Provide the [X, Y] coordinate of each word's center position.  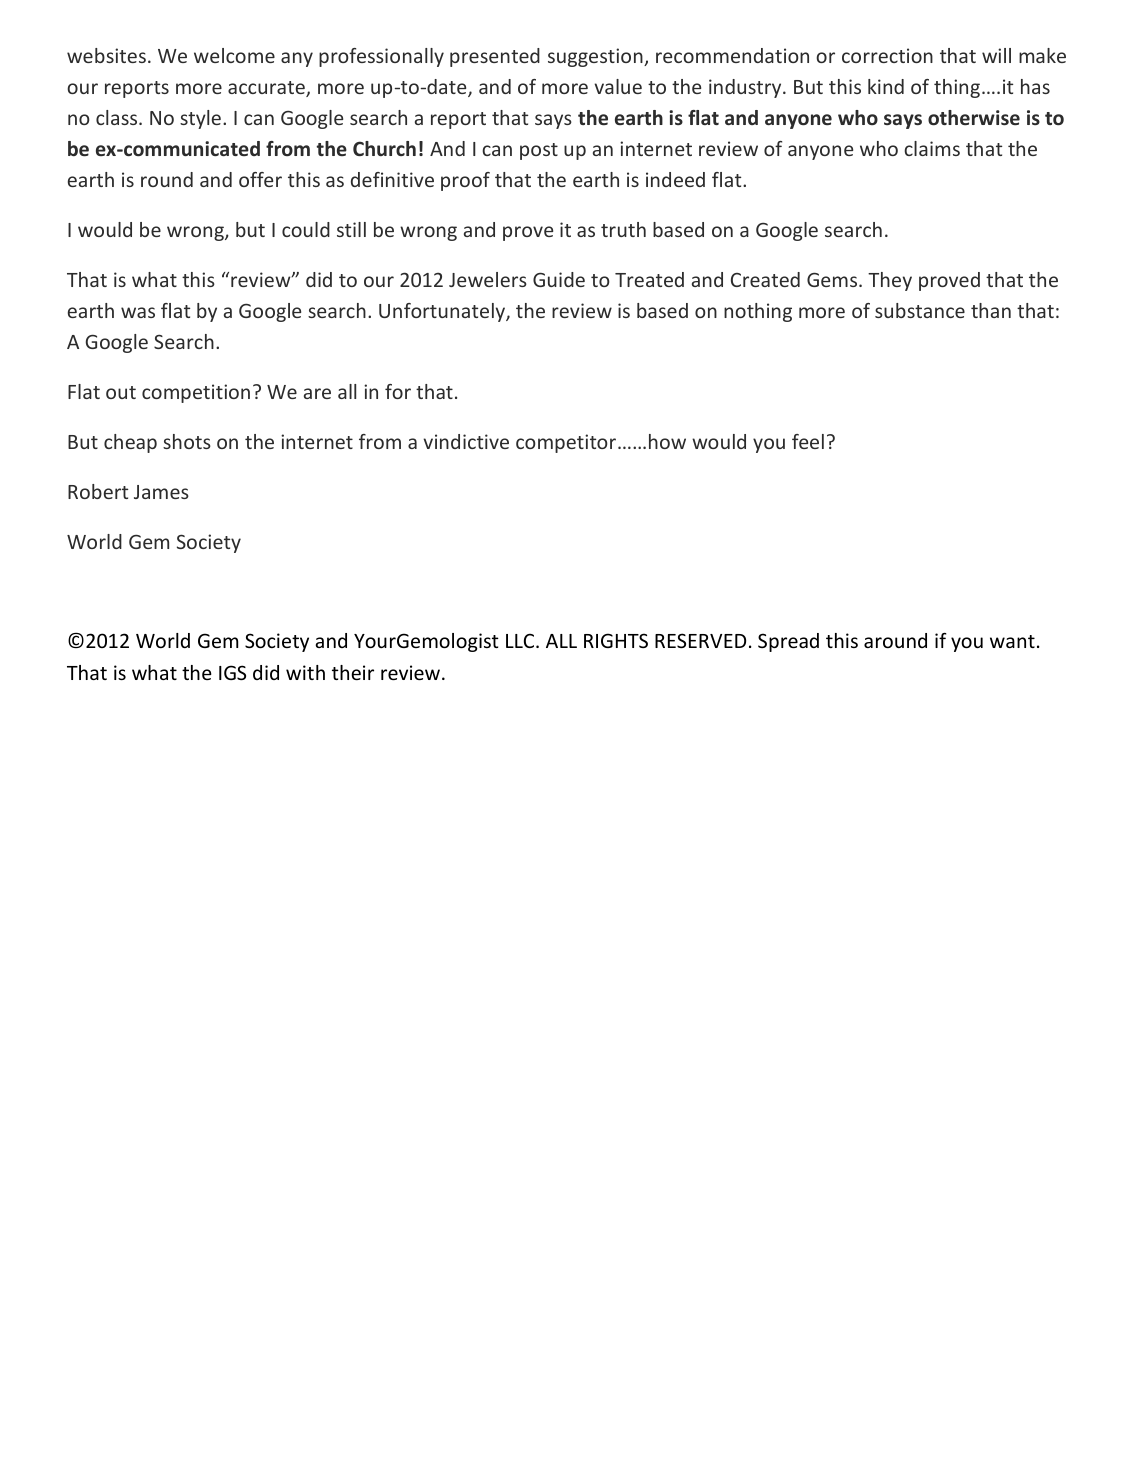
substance [920, 310]
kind [886, 86]
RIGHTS [616, 640]
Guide [559, 279]
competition [196, 393]
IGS [232, 672]
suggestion [596, 57]
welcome [234, 55]
